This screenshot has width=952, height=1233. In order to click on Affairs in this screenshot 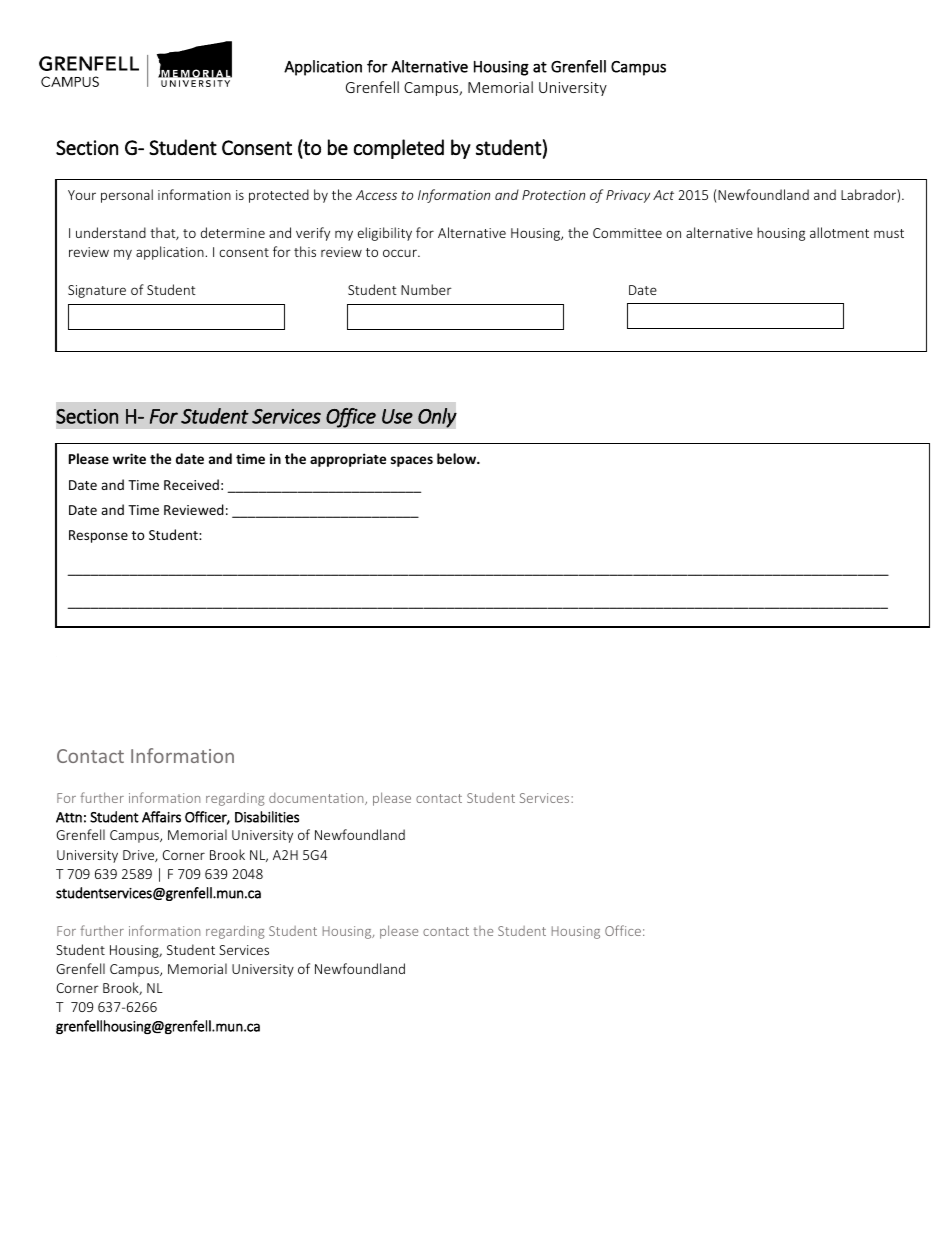, I will do `click(161, 817)`.
